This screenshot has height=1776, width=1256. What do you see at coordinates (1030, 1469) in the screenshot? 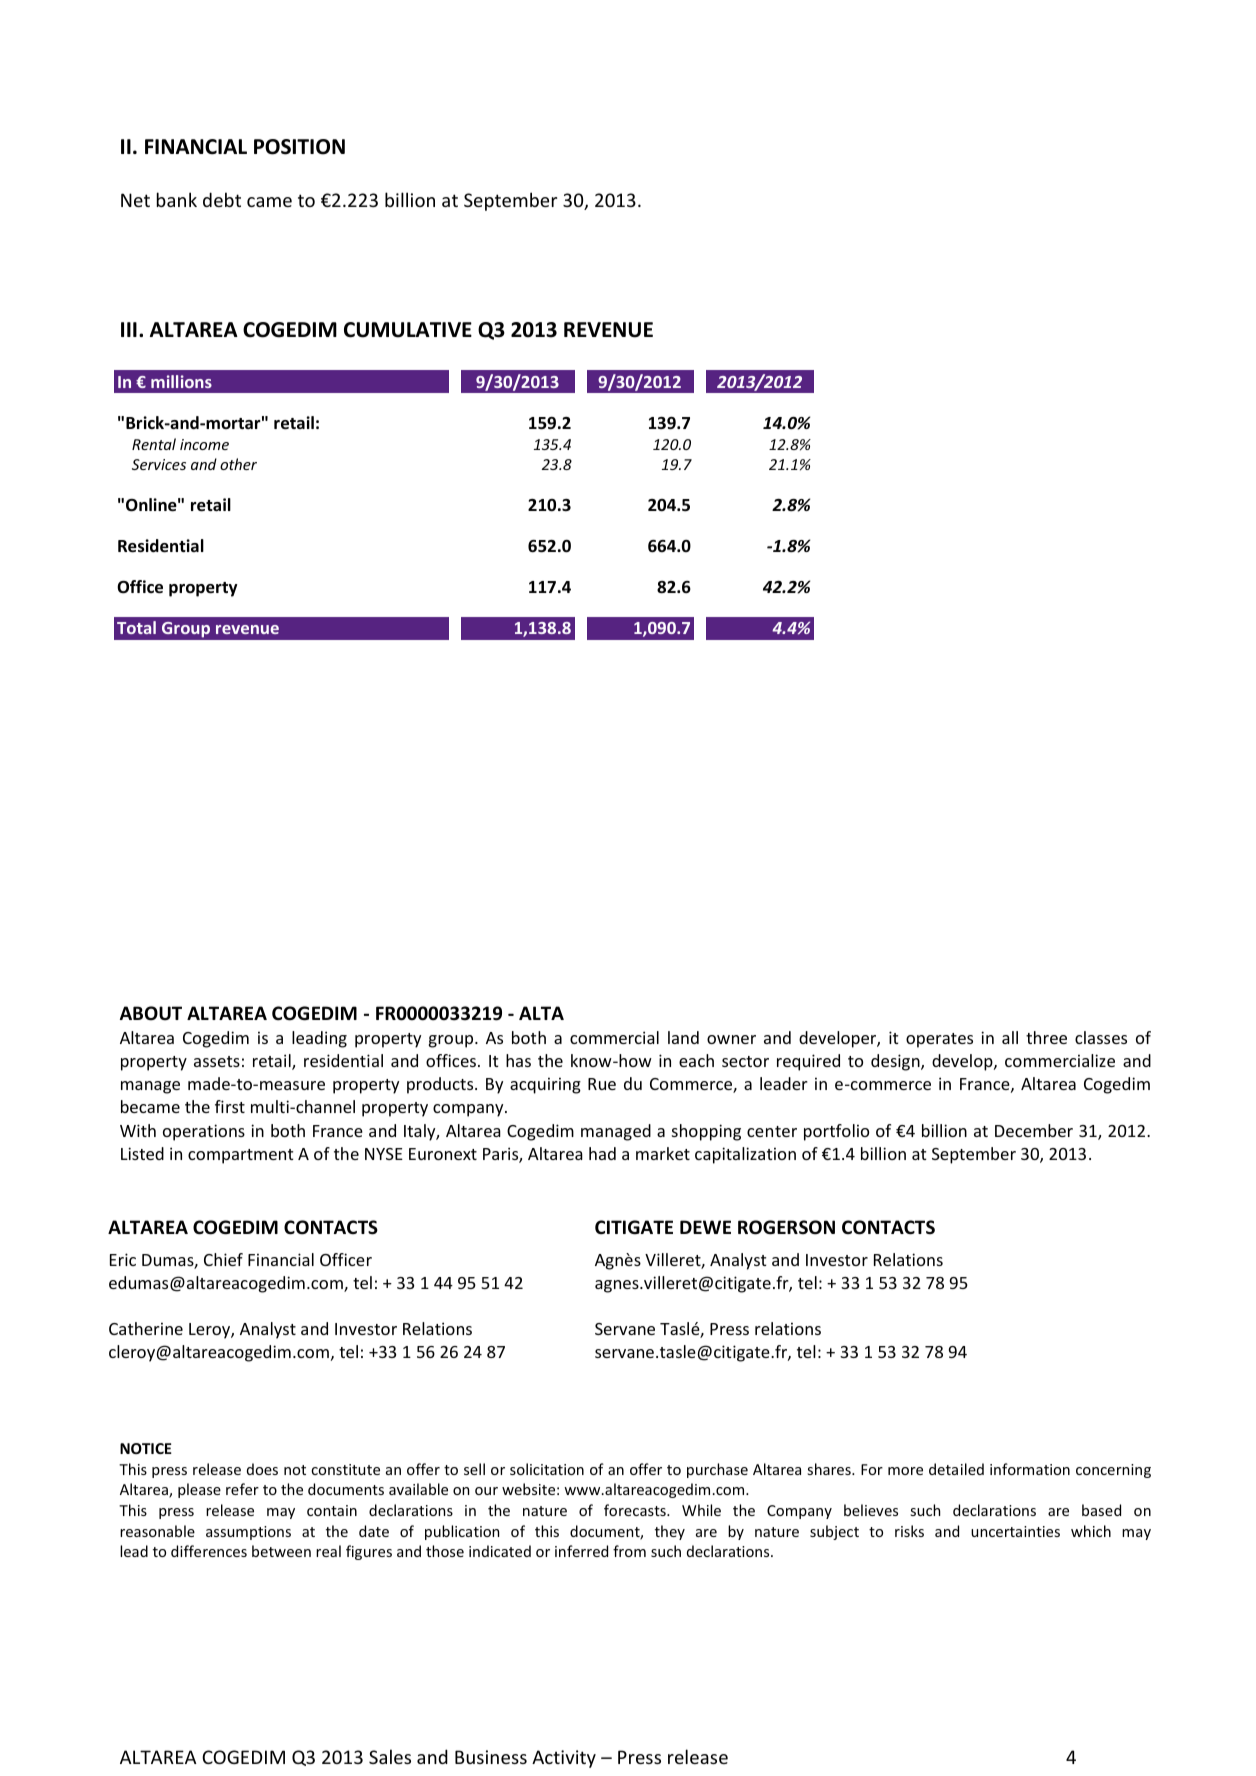
I see `information` at bounding box center [1030, 1469].
